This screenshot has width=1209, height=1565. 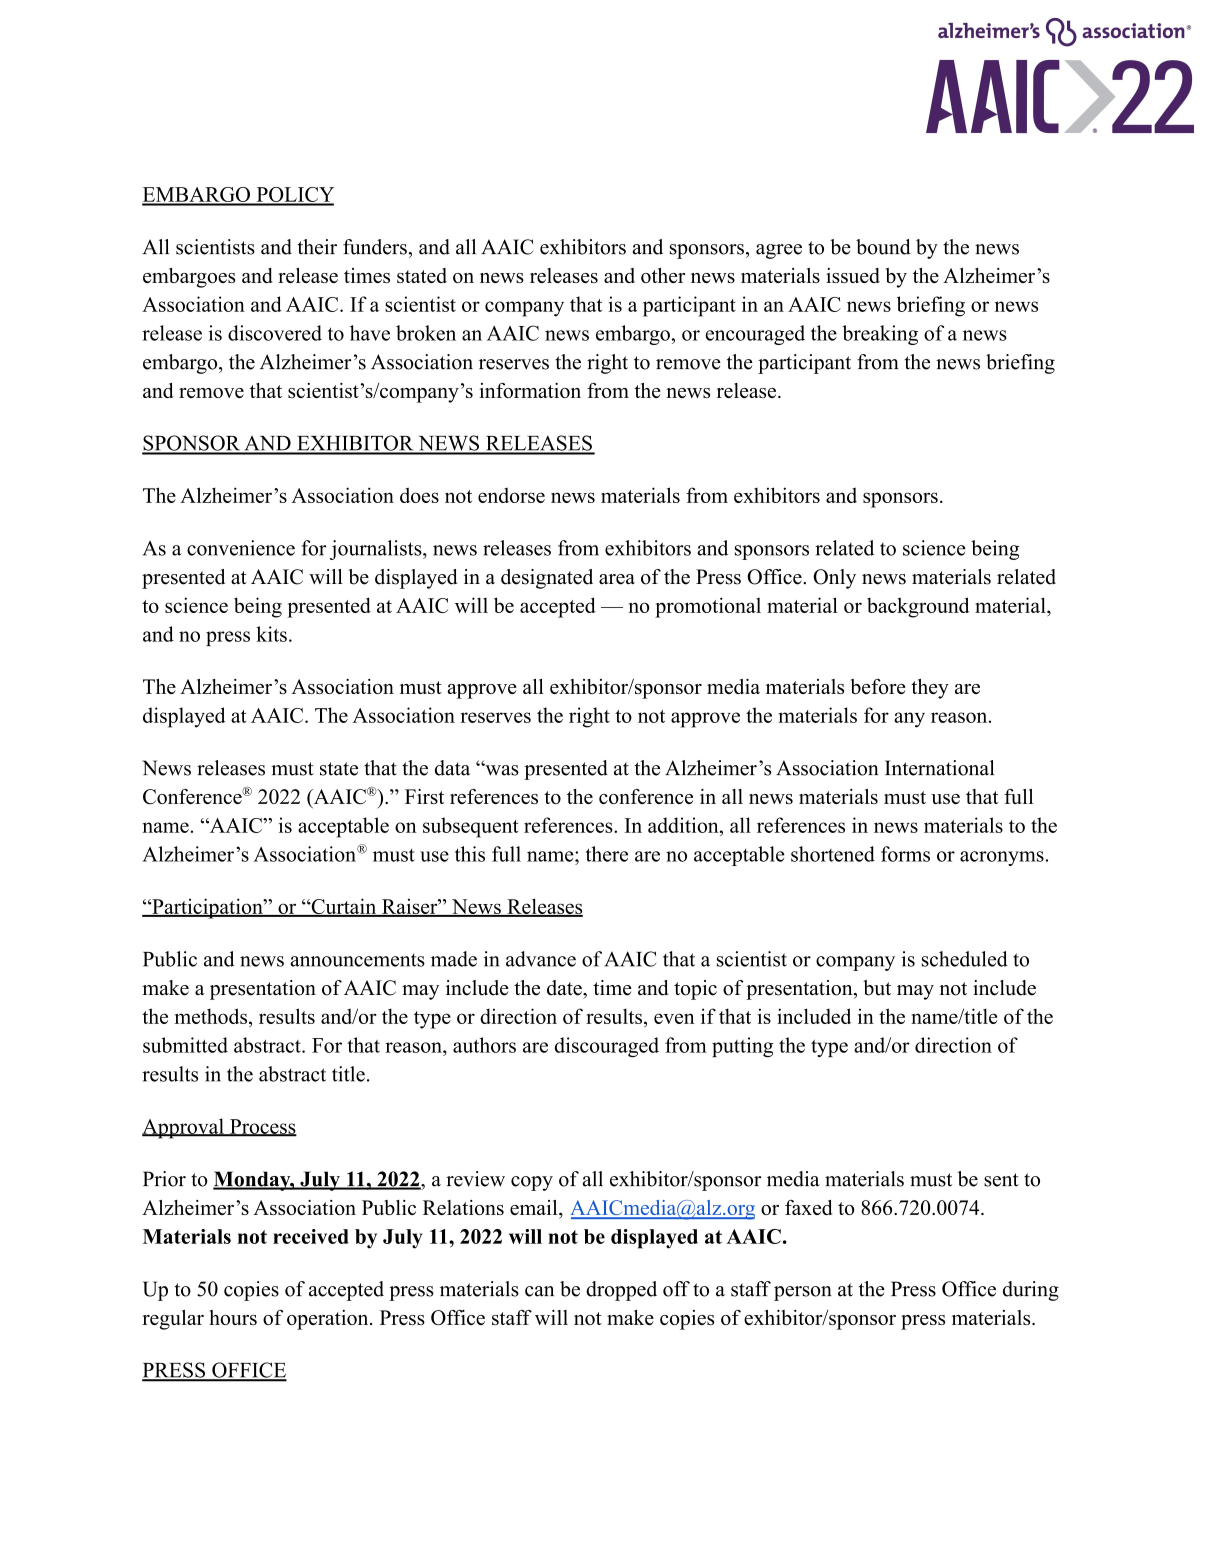 I want to click on during, so click(x=1031, y=1291).
